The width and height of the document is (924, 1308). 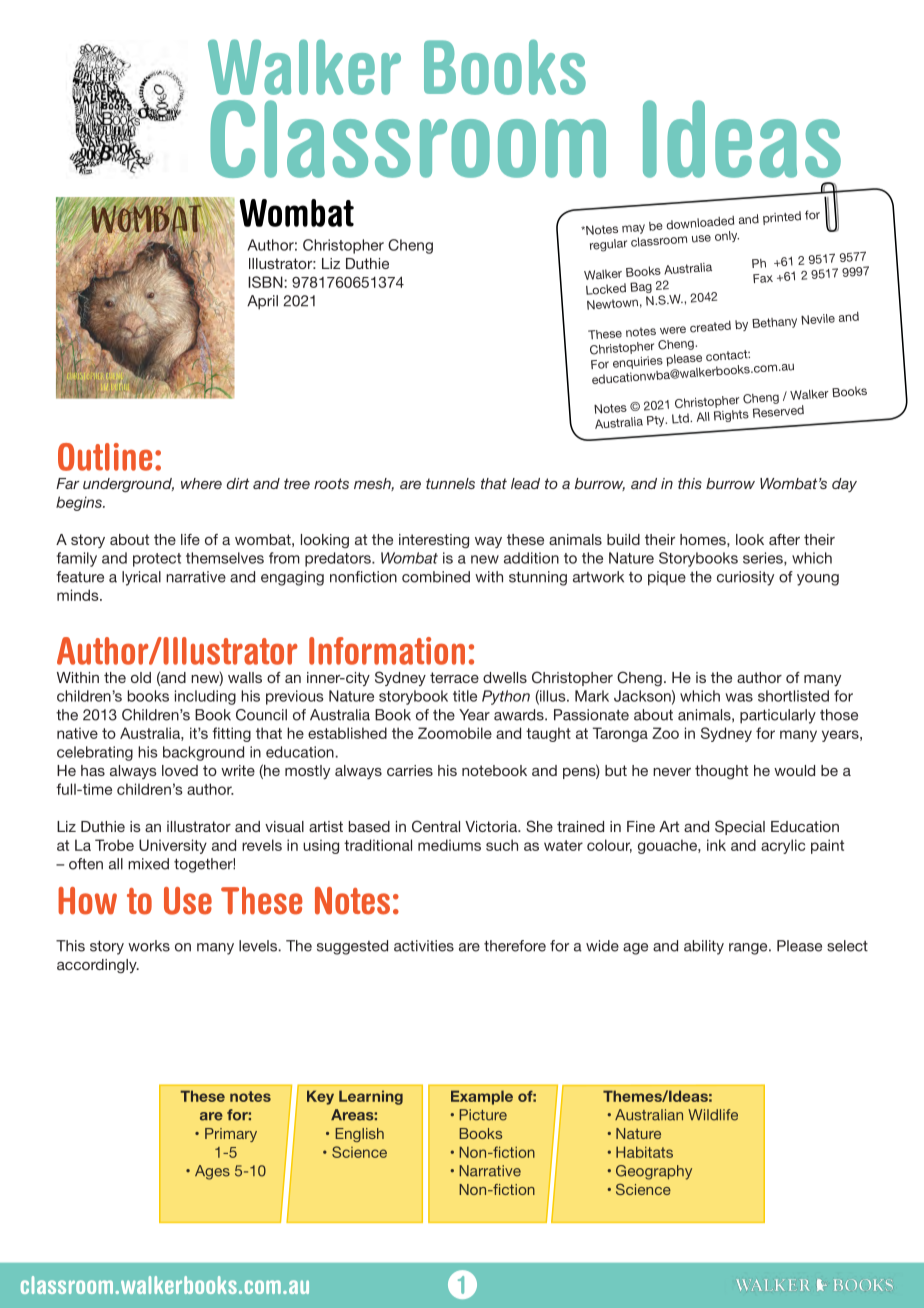 What do you see at coordinates (212, 1172) in the document?
I see `Ages` at bounding box center [212, 1172].
